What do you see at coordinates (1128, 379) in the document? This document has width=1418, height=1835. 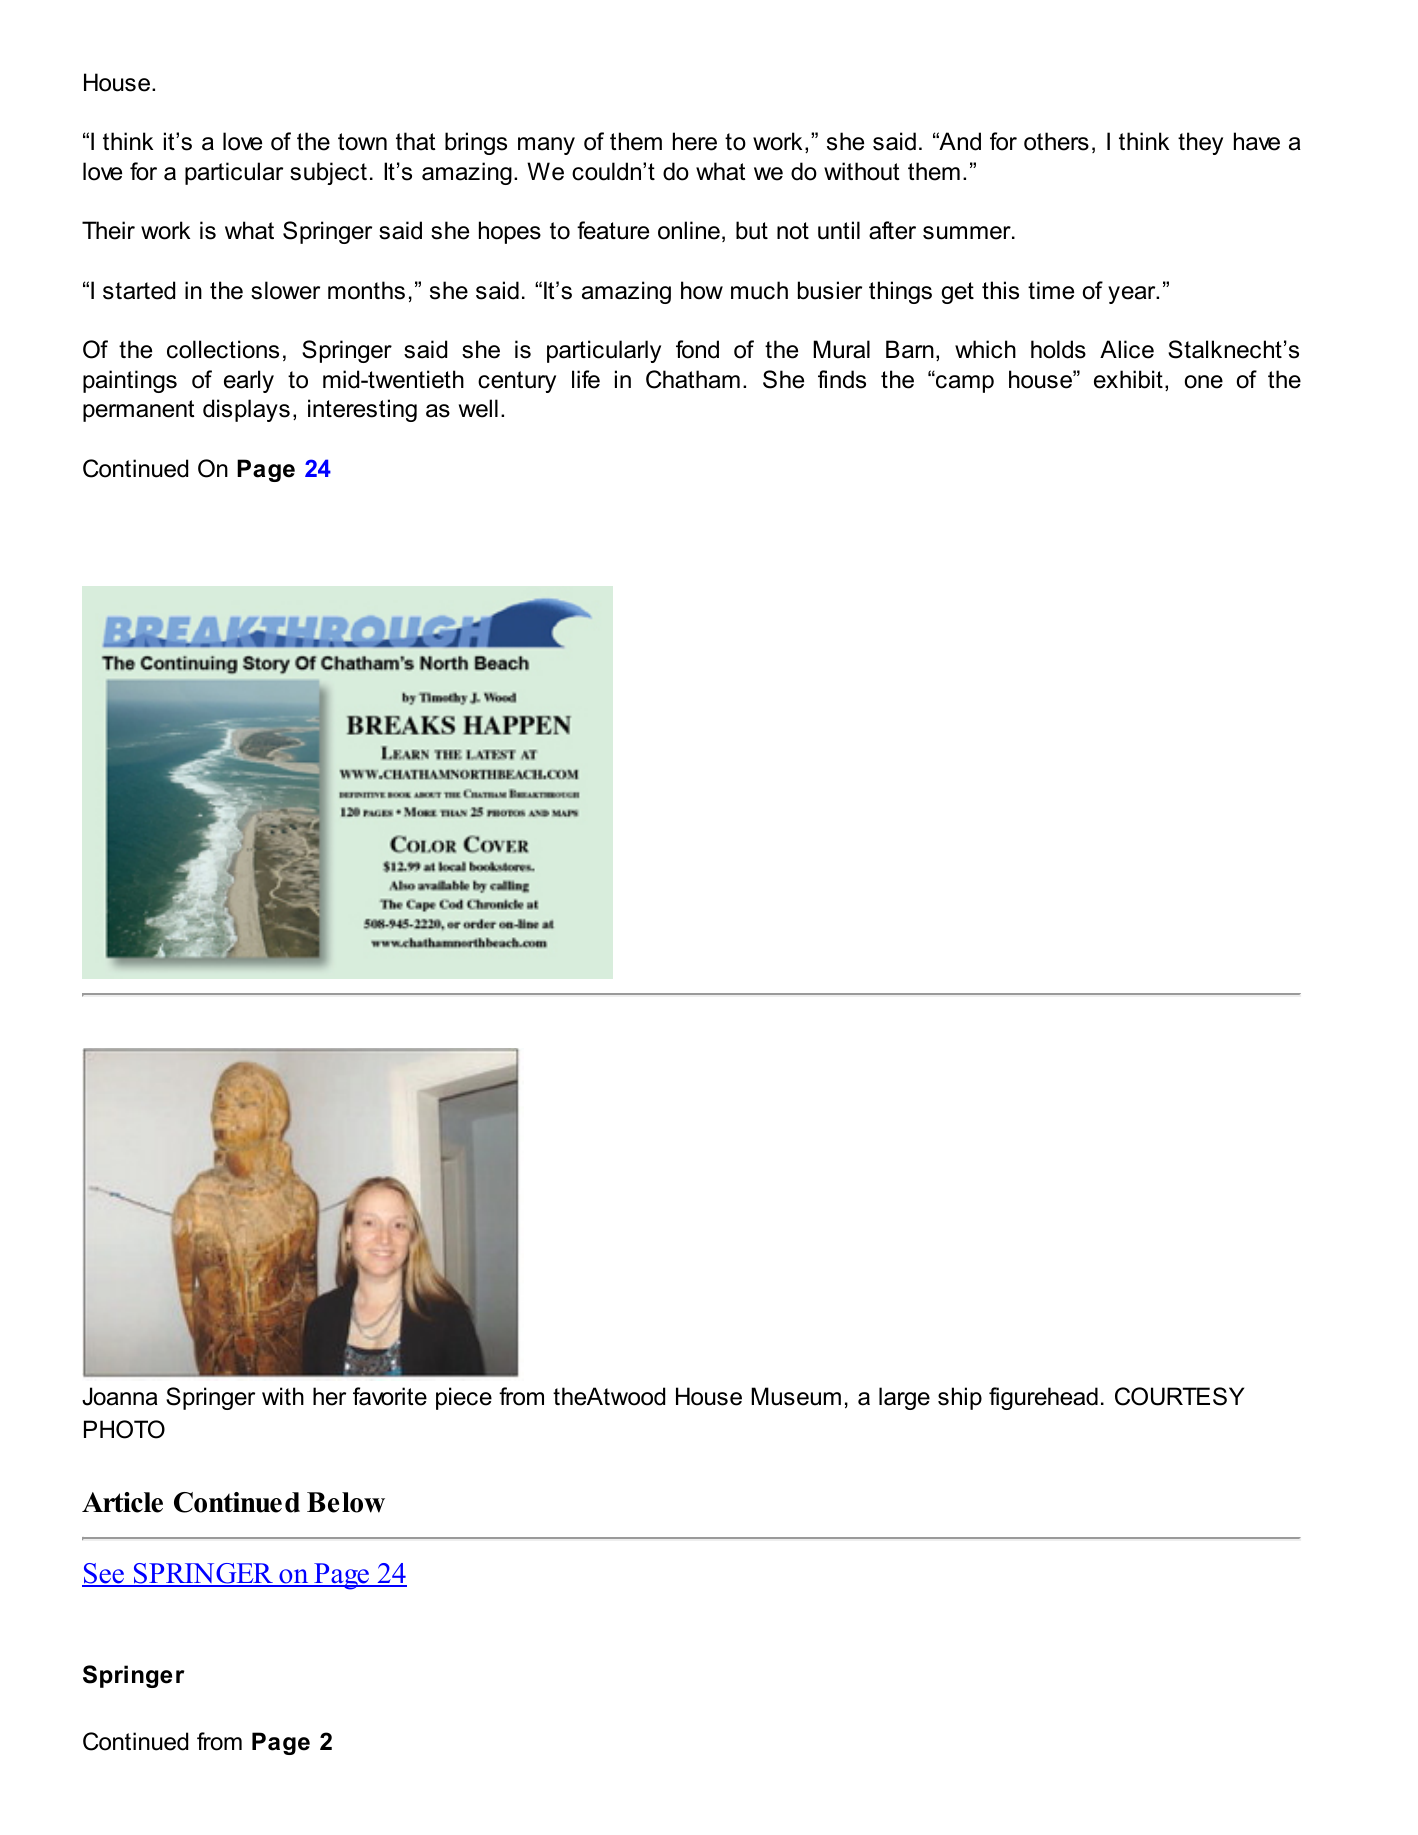 I see `exhibit` at bounding box center [1128, 379].
